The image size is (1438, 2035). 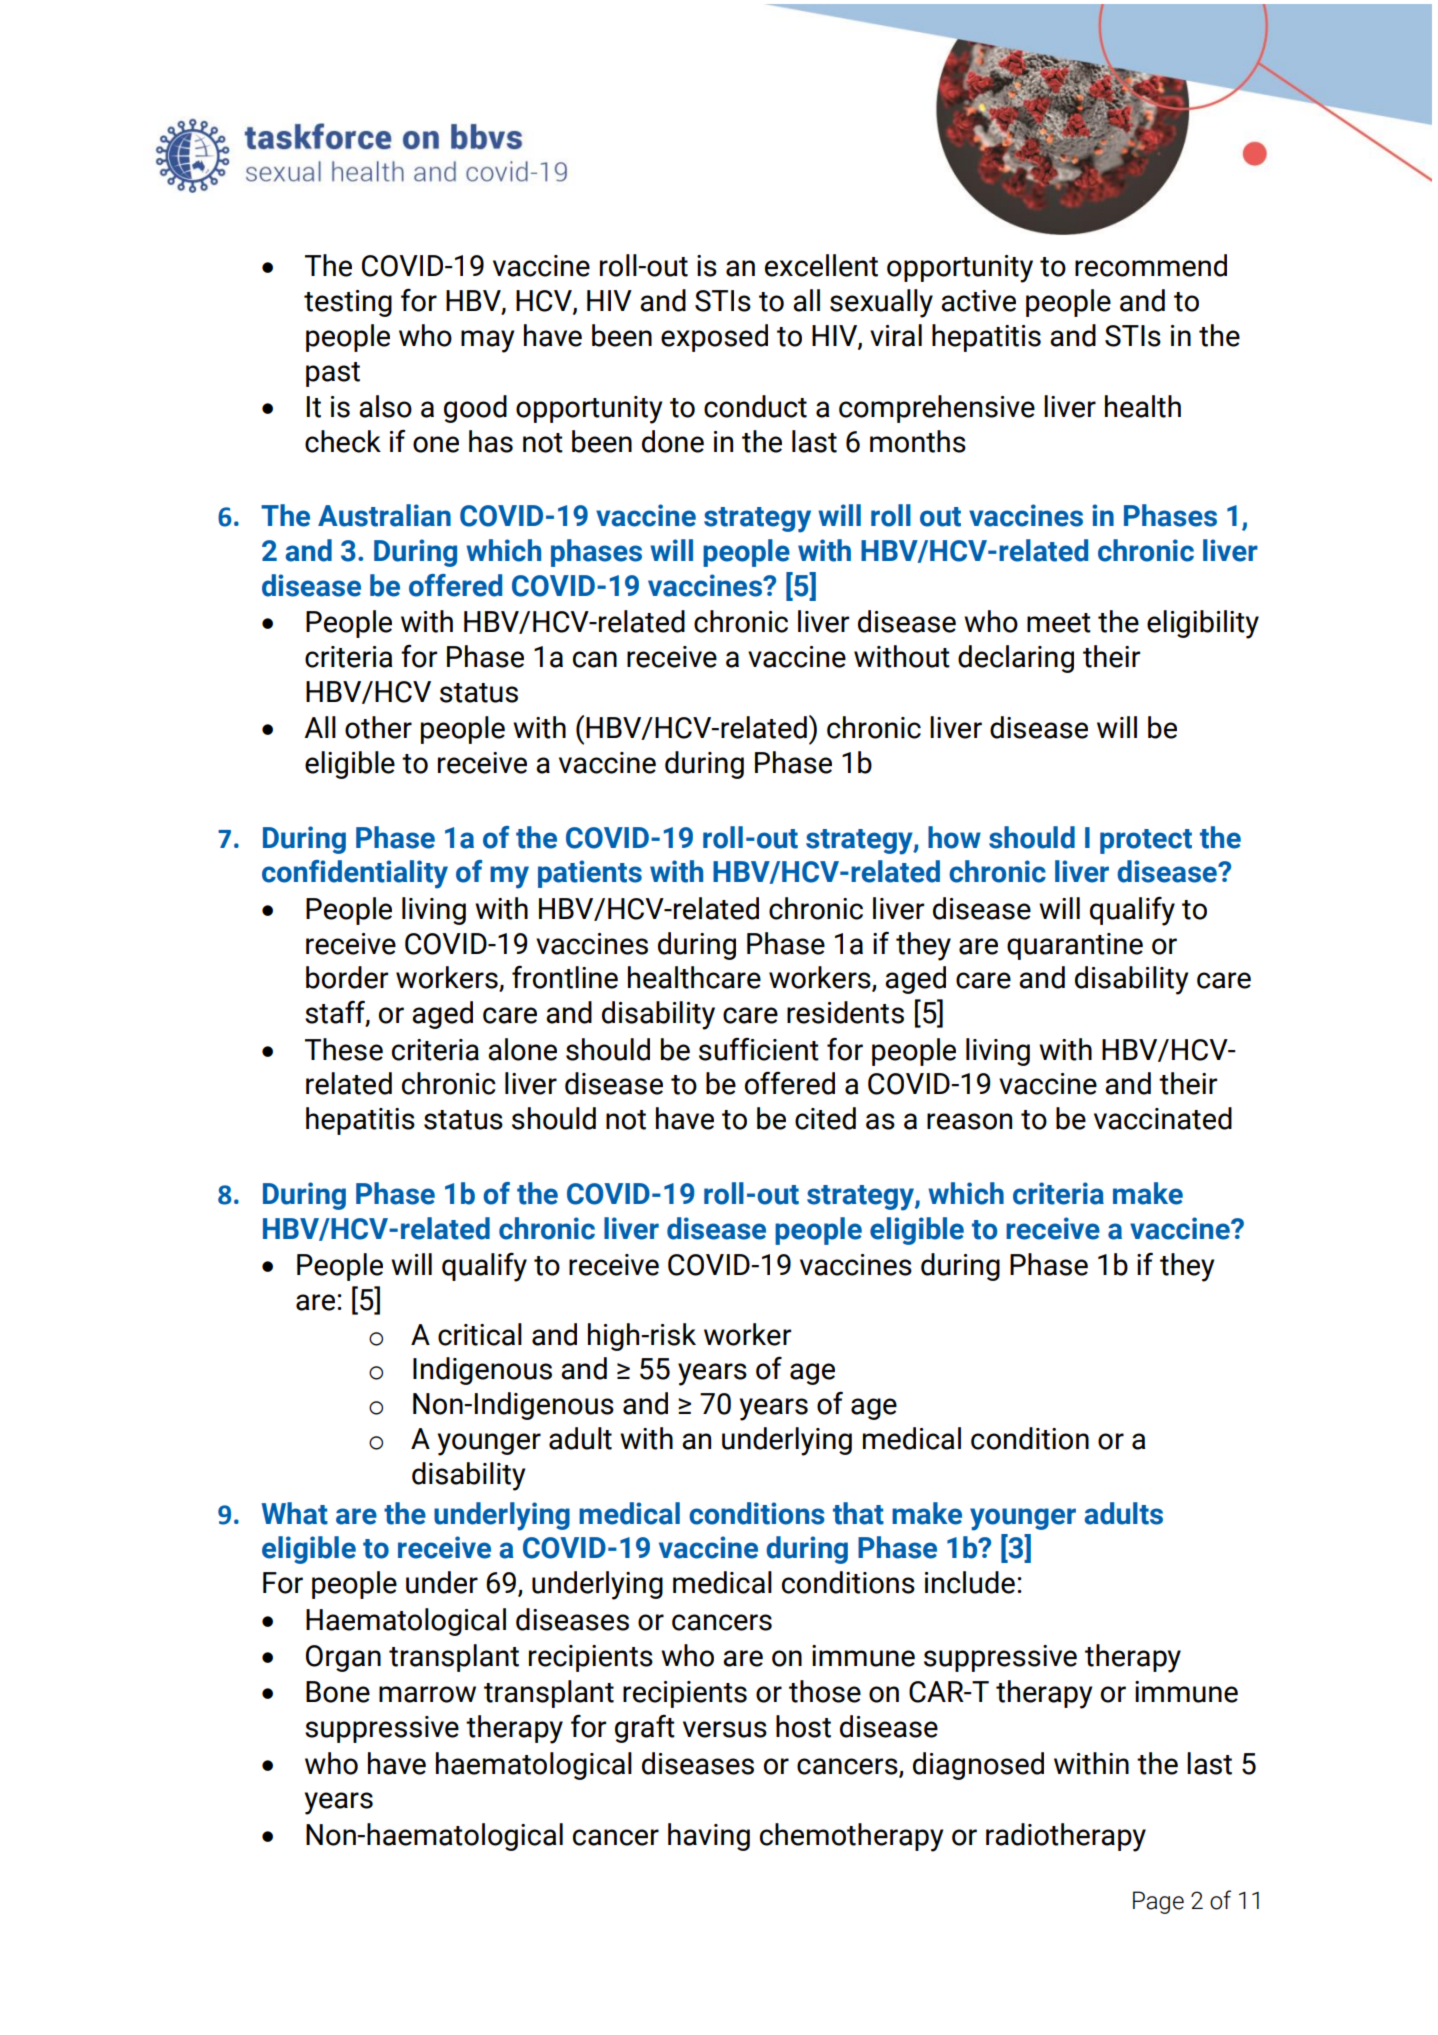 What do you see at coordinates (427, 1694) in the document?
I see `marrow` at bounding box center [427, 1694].
